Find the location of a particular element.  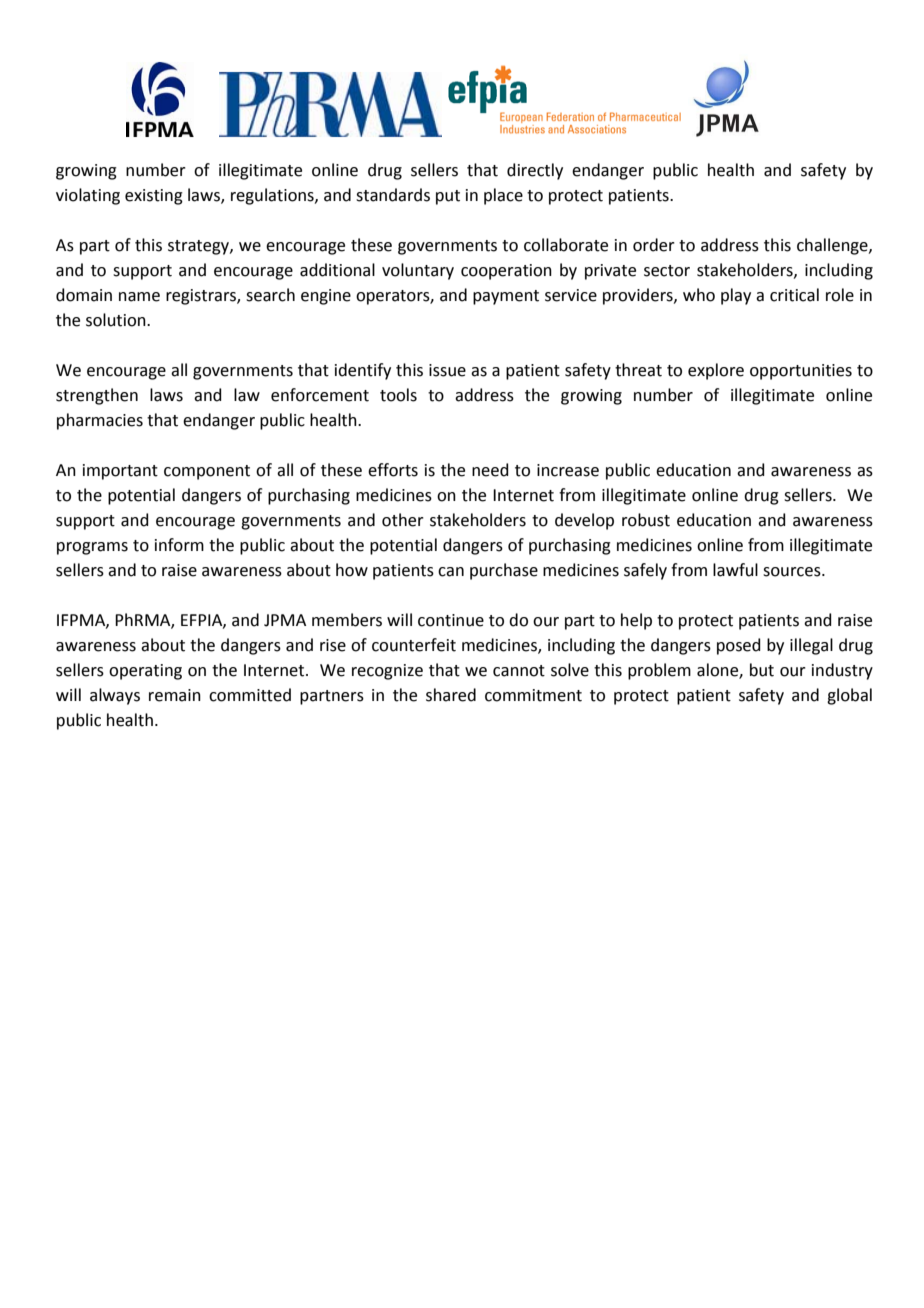

explore is located at coordinates (716, 371).
